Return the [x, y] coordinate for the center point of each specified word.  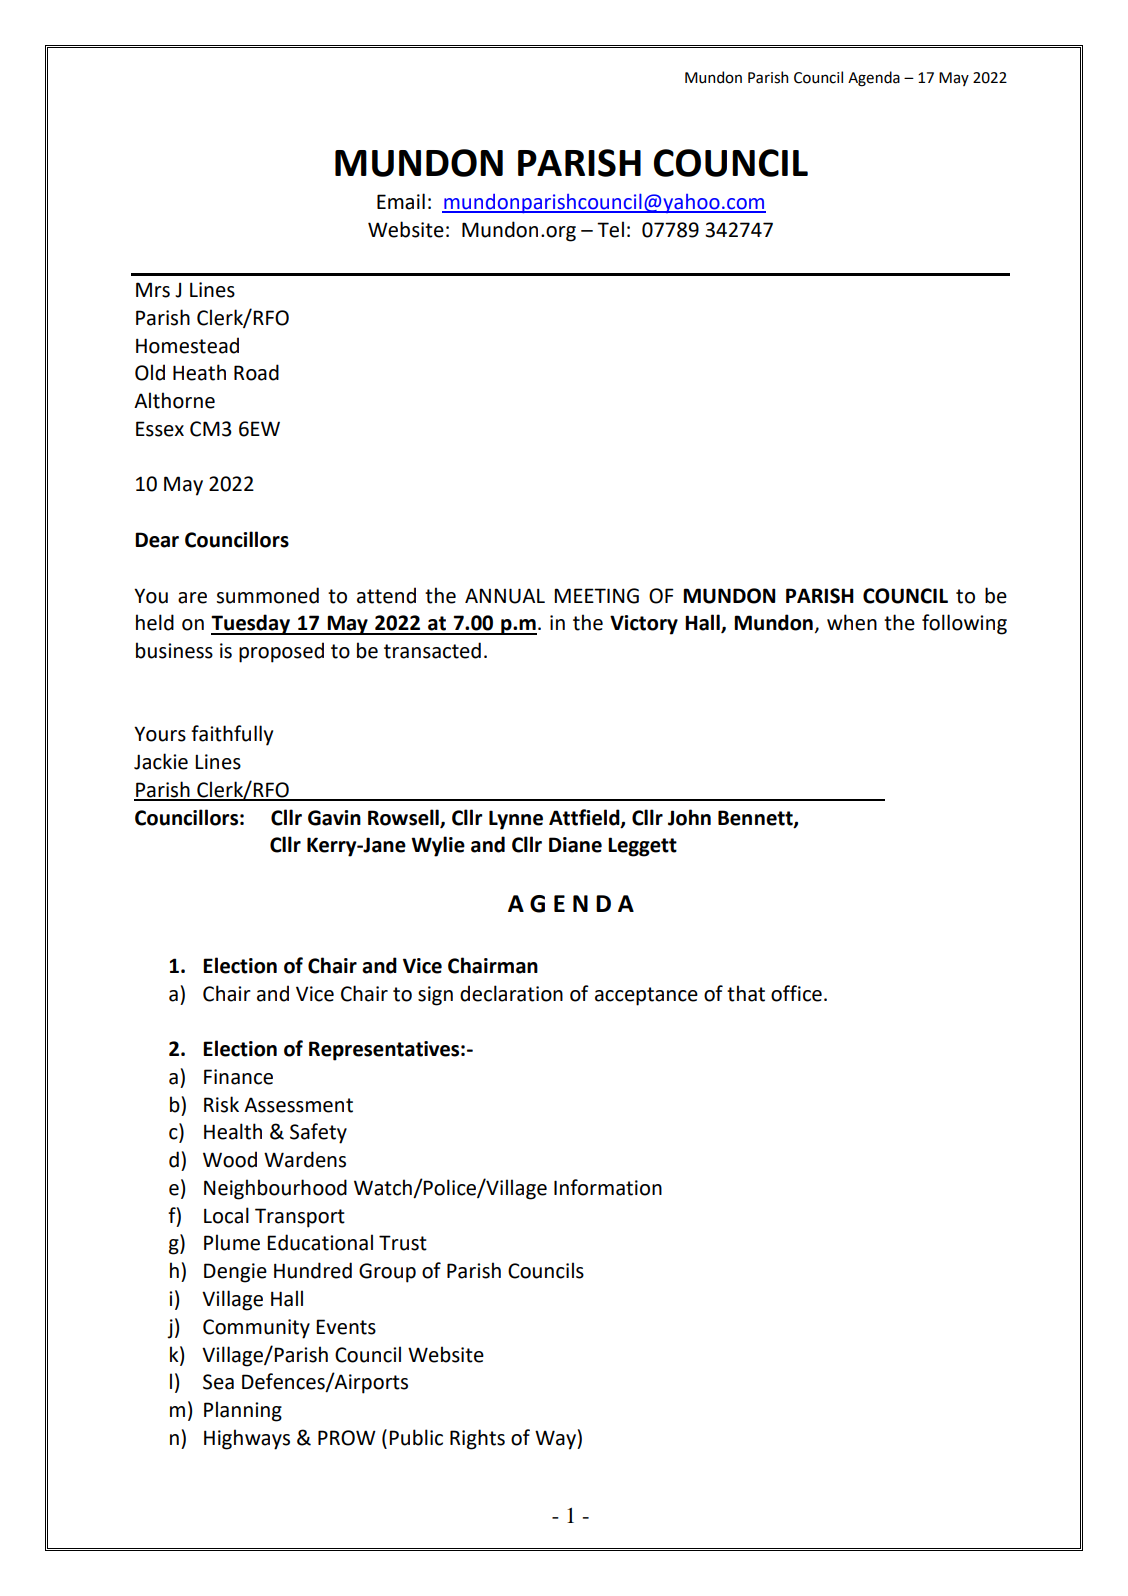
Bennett [756, 818]
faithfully [232, 735]
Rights [477, 1439]
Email [401, 201]
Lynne [516, 820]
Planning [243, 1411]
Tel [610, 229]
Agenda [874, 79]
